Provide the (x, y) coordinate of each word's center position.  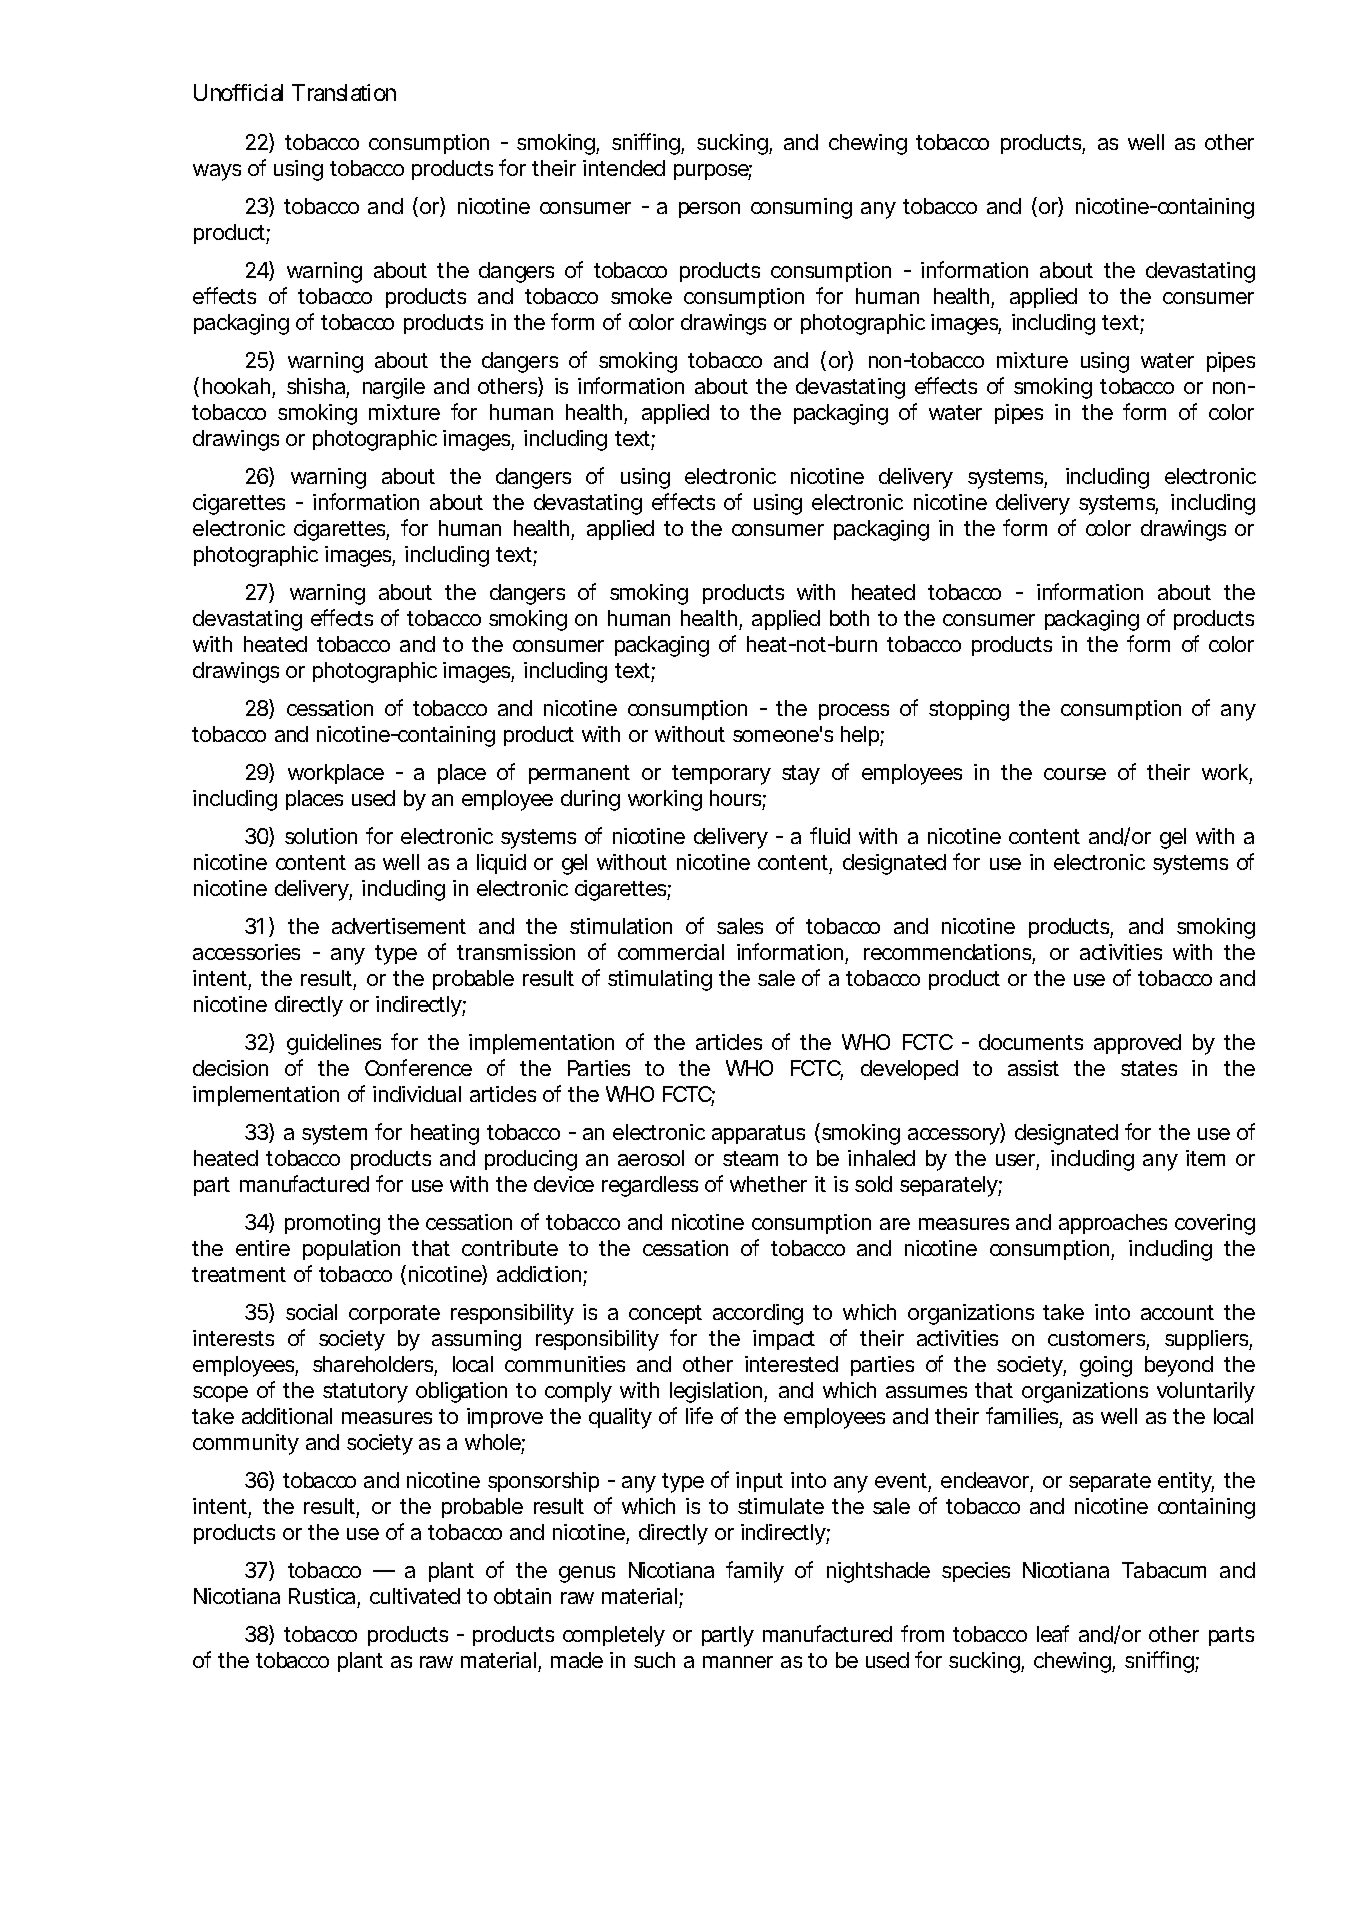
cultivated (415, 1596)
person (709, 210)
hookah (236, 386)
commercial (671, 952)
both (849, 618)
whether (768, 1184)
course (1075, 774)
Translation (344, 92)
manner (738, 1662)
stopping (969, 710)
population (351, 1250)
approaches (1113, 1224)
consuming (801, 208)
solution (321, 836)
